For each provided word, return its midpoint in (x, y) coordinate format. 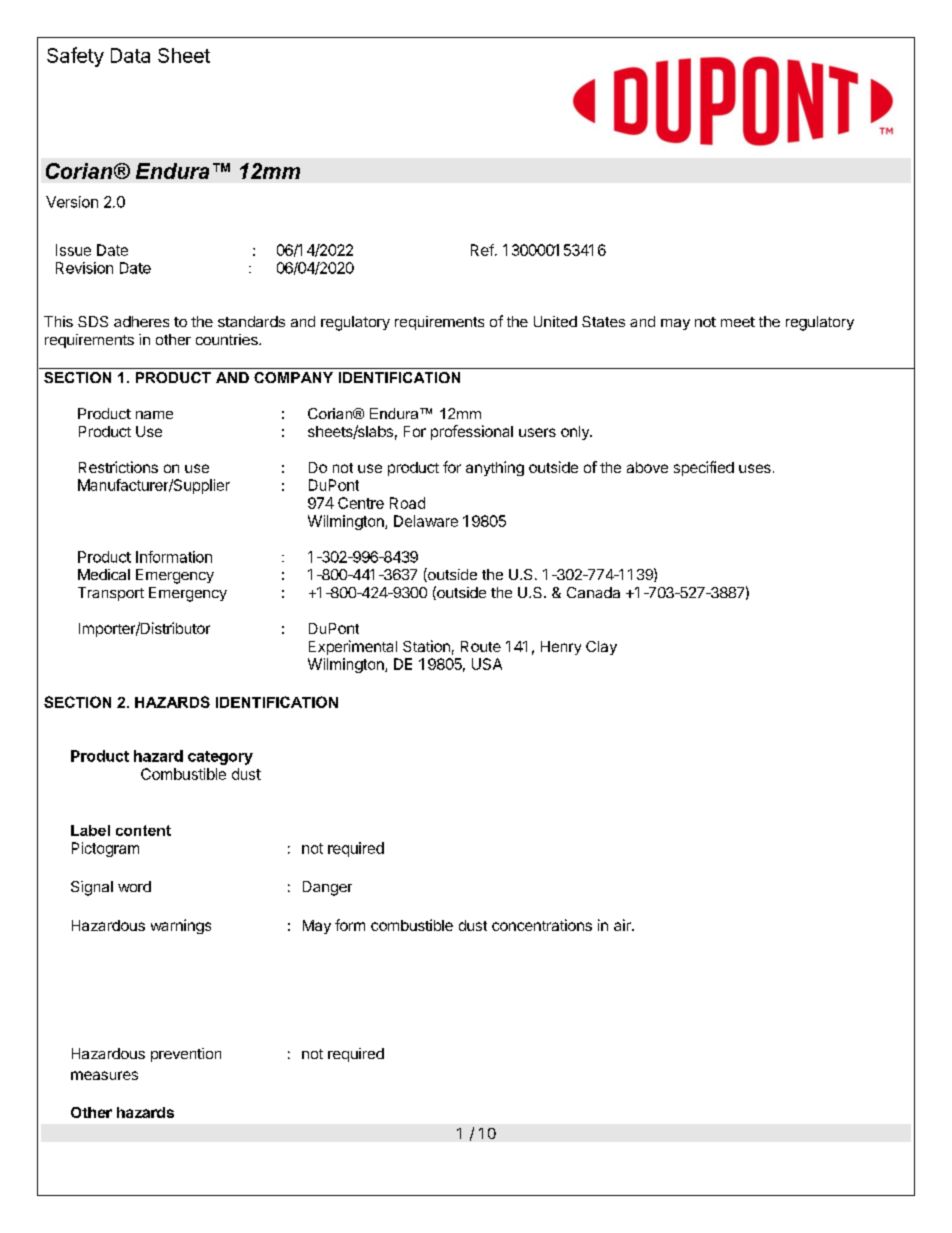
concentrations (542, 925)
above (647, 467)
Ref (482, 250)
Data (130, 55)
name (154, 415)
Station (426, 646)
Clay (601, 648)
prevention (186, 1055)
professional (472, 432)
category (220, 758)
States (603, 321)
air (623, 925)
